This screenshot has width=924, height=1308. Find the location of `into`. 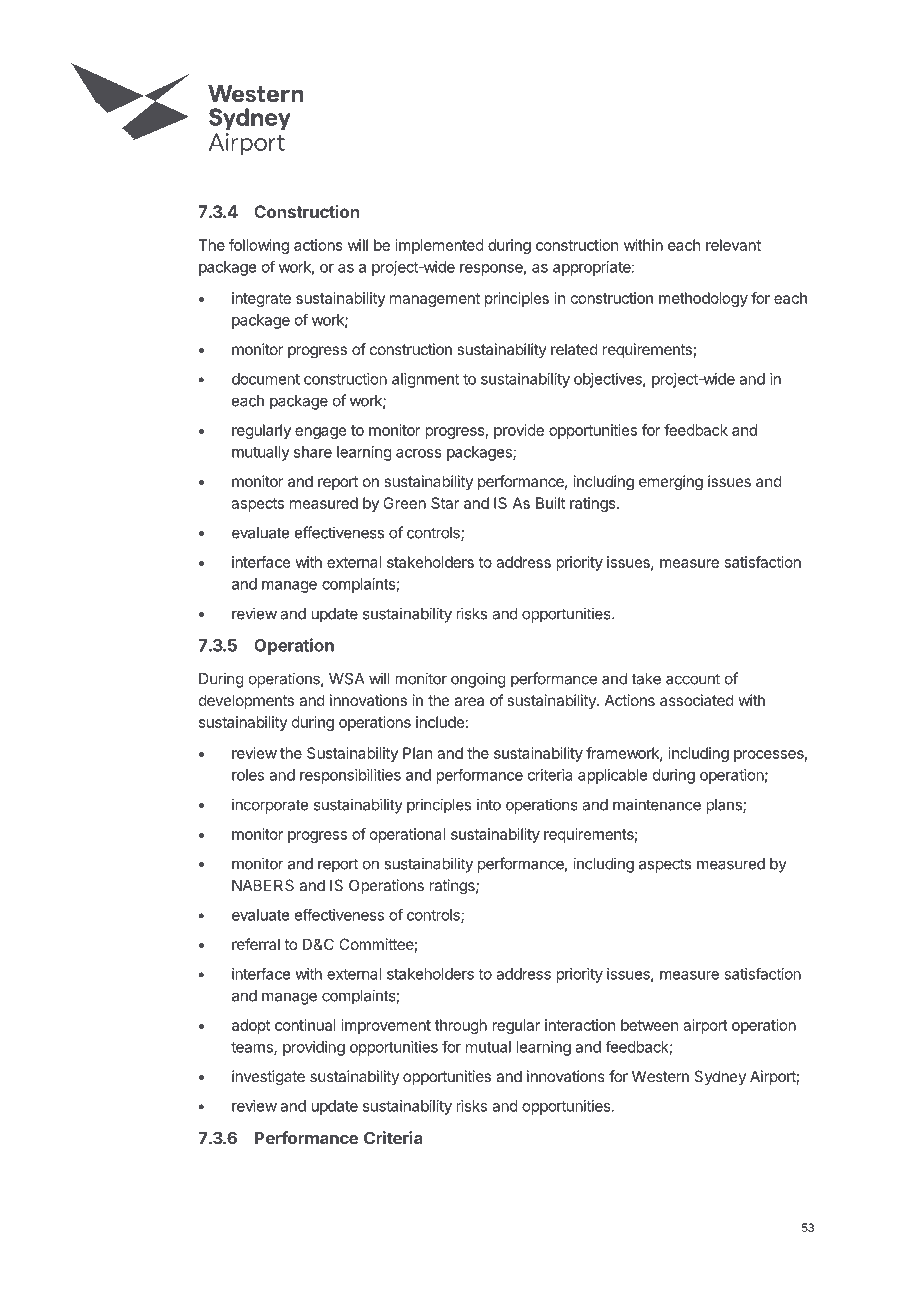

into is located at coordinates (489, 804).
